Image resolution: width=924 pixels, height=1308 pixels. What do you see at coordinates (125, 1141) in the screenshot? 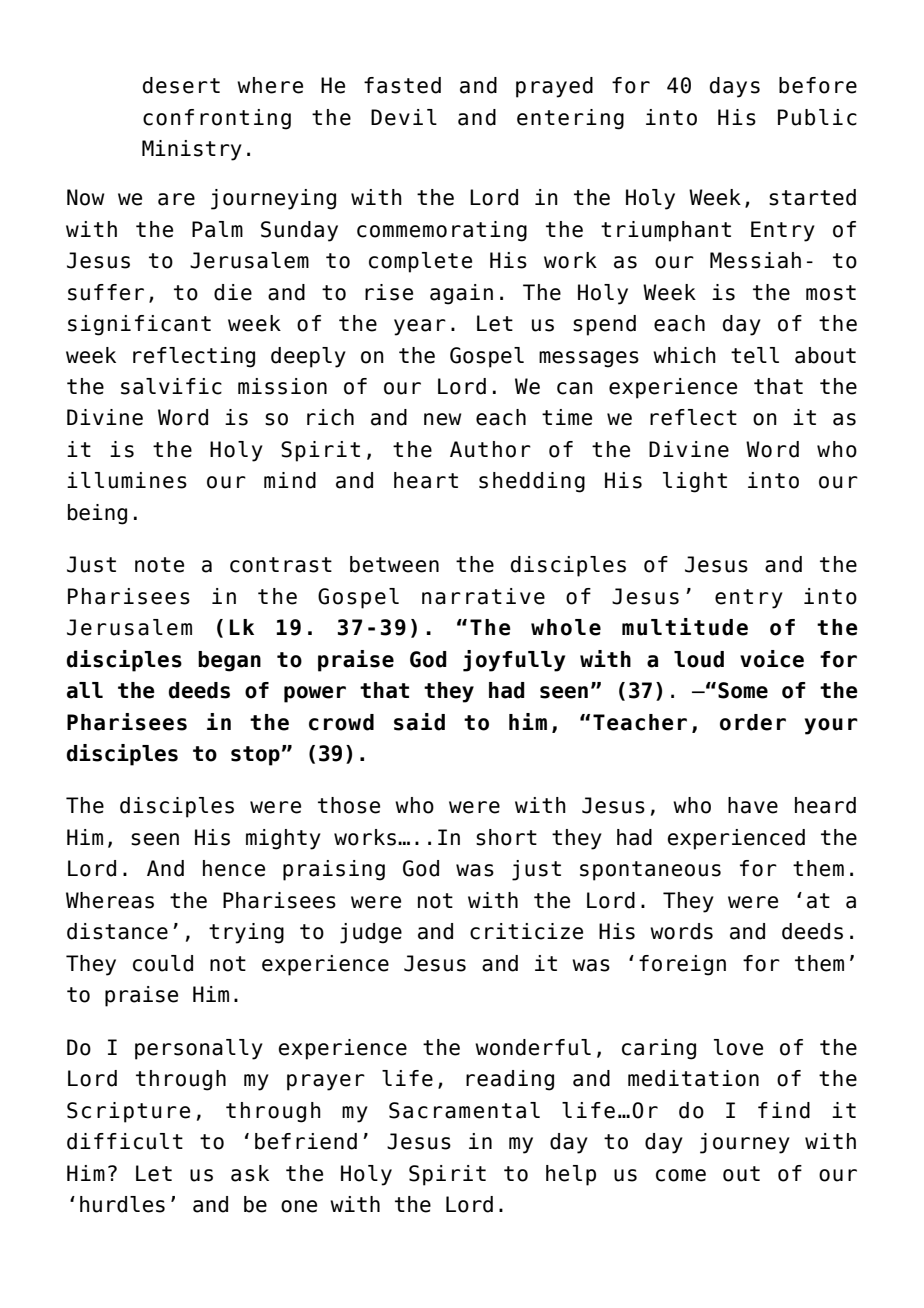
I see `difficult` at bounding box center [125, 1141].
